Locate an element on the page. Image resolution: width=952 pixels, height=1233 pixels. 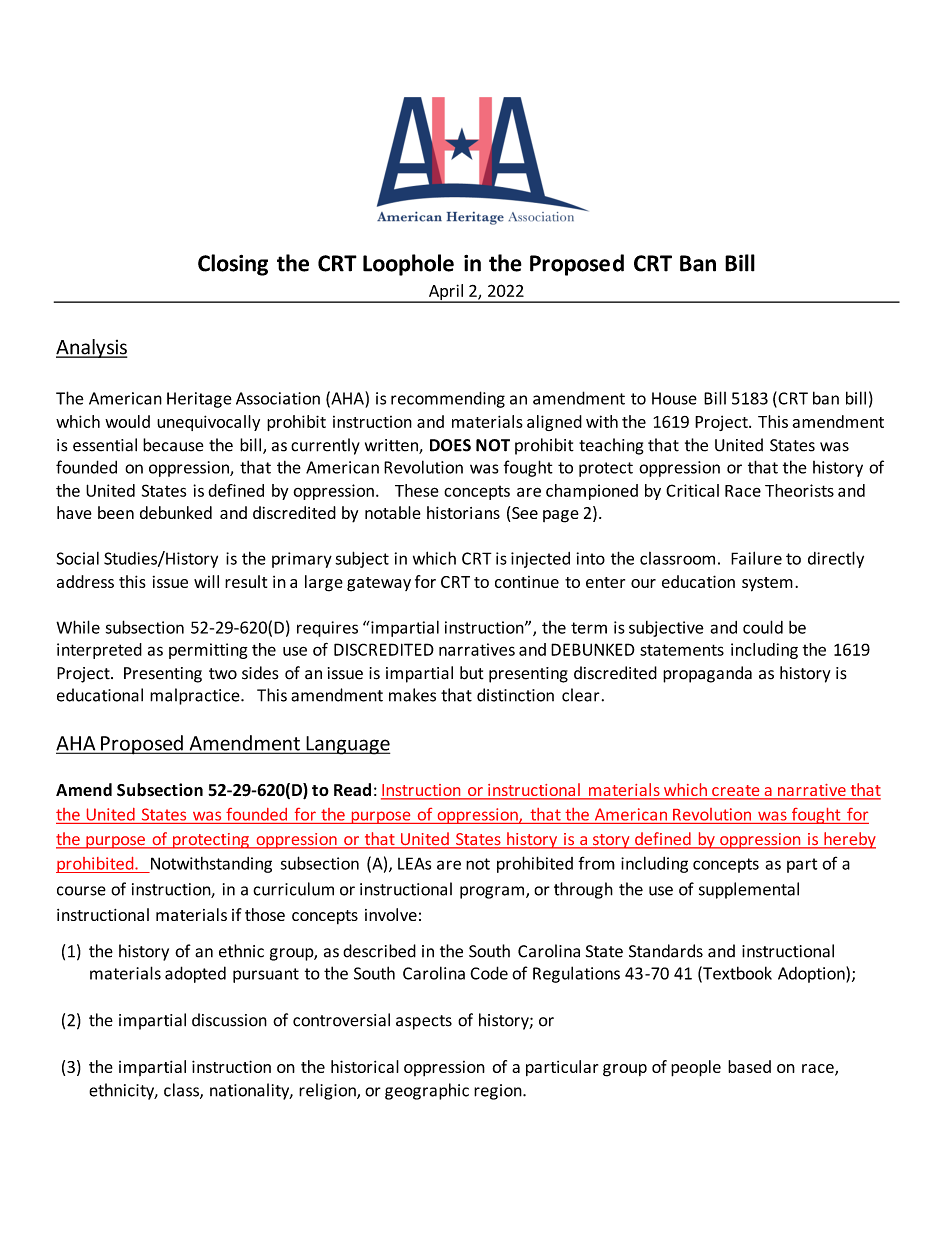
Failure is located at coordinates (756, 558).
